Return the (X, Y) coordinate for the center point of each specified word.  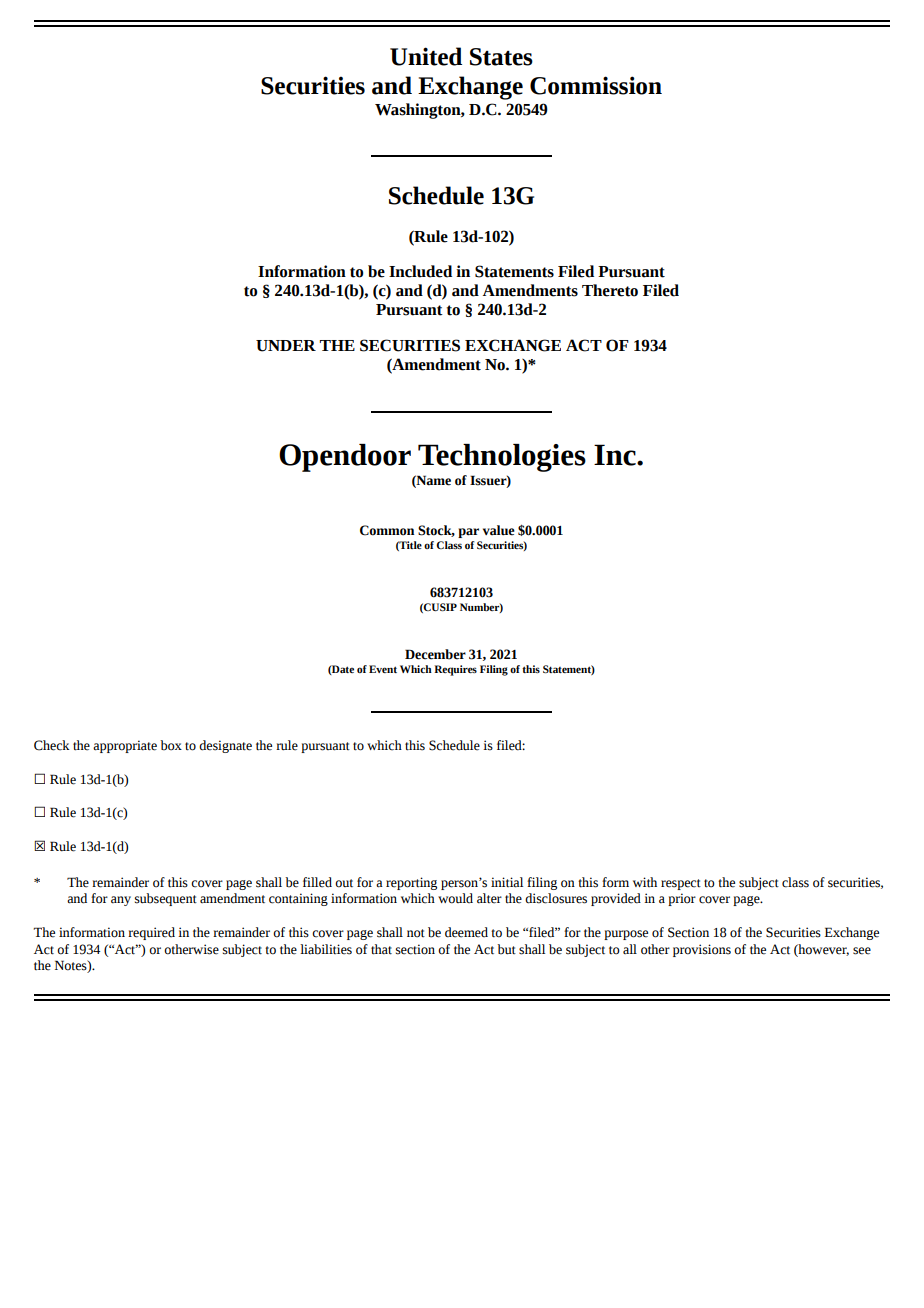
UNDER (286, 346)
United (426, 56)
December (435, 654)
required (151, 933)
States (501, 57)
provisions (702, 950)
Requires (455, 670)
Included (420, 271)
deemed (466, 932)
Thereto (610, 290)
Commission (596, 85)
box (171, 745)
